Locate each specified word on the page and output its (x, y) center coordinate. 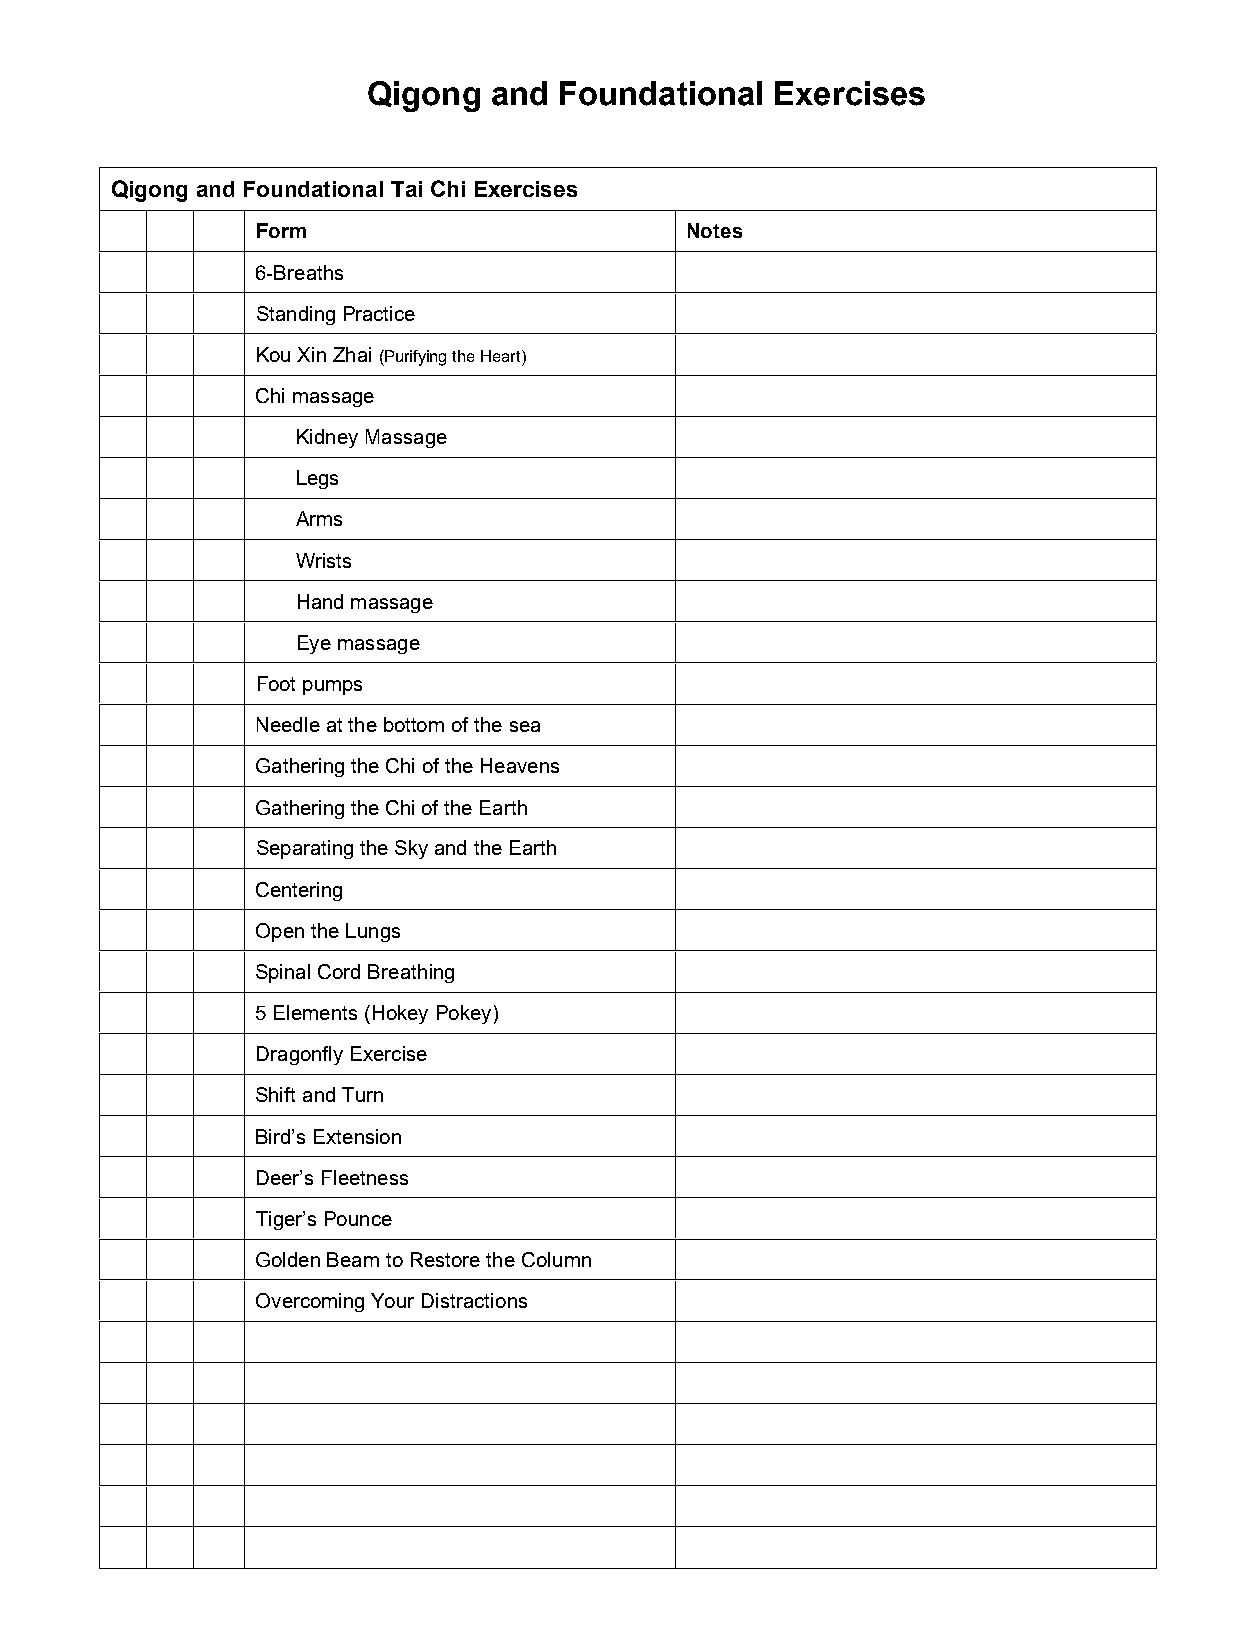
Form (281, 230)
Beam (353, 1259)
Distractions (474, 1300)
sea (525, 726)
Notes (715, 230)
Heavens (520, 765)
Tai (406, 189)
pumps (332, 687)
